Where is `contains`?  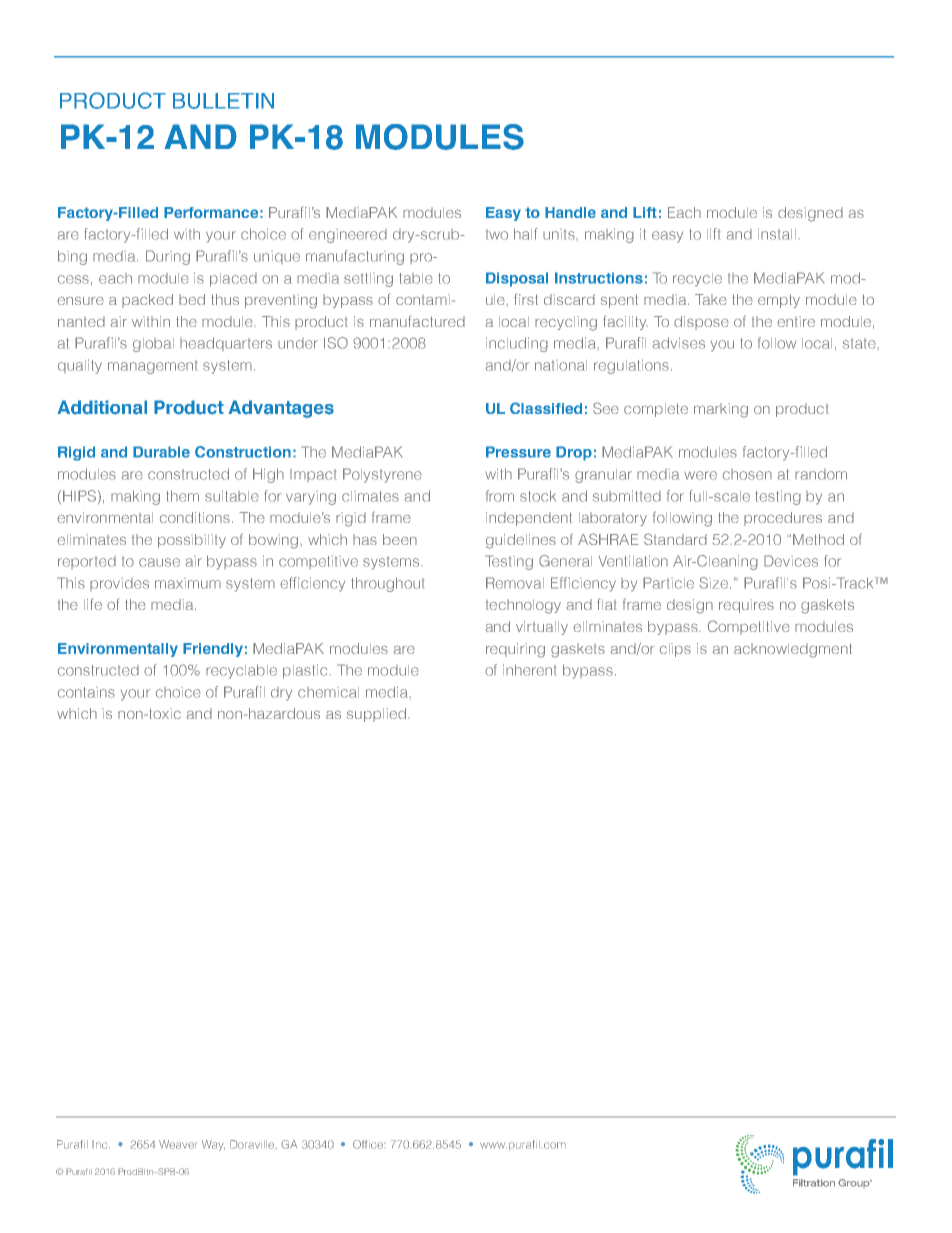
contains is located at coordinates (86, 692).
